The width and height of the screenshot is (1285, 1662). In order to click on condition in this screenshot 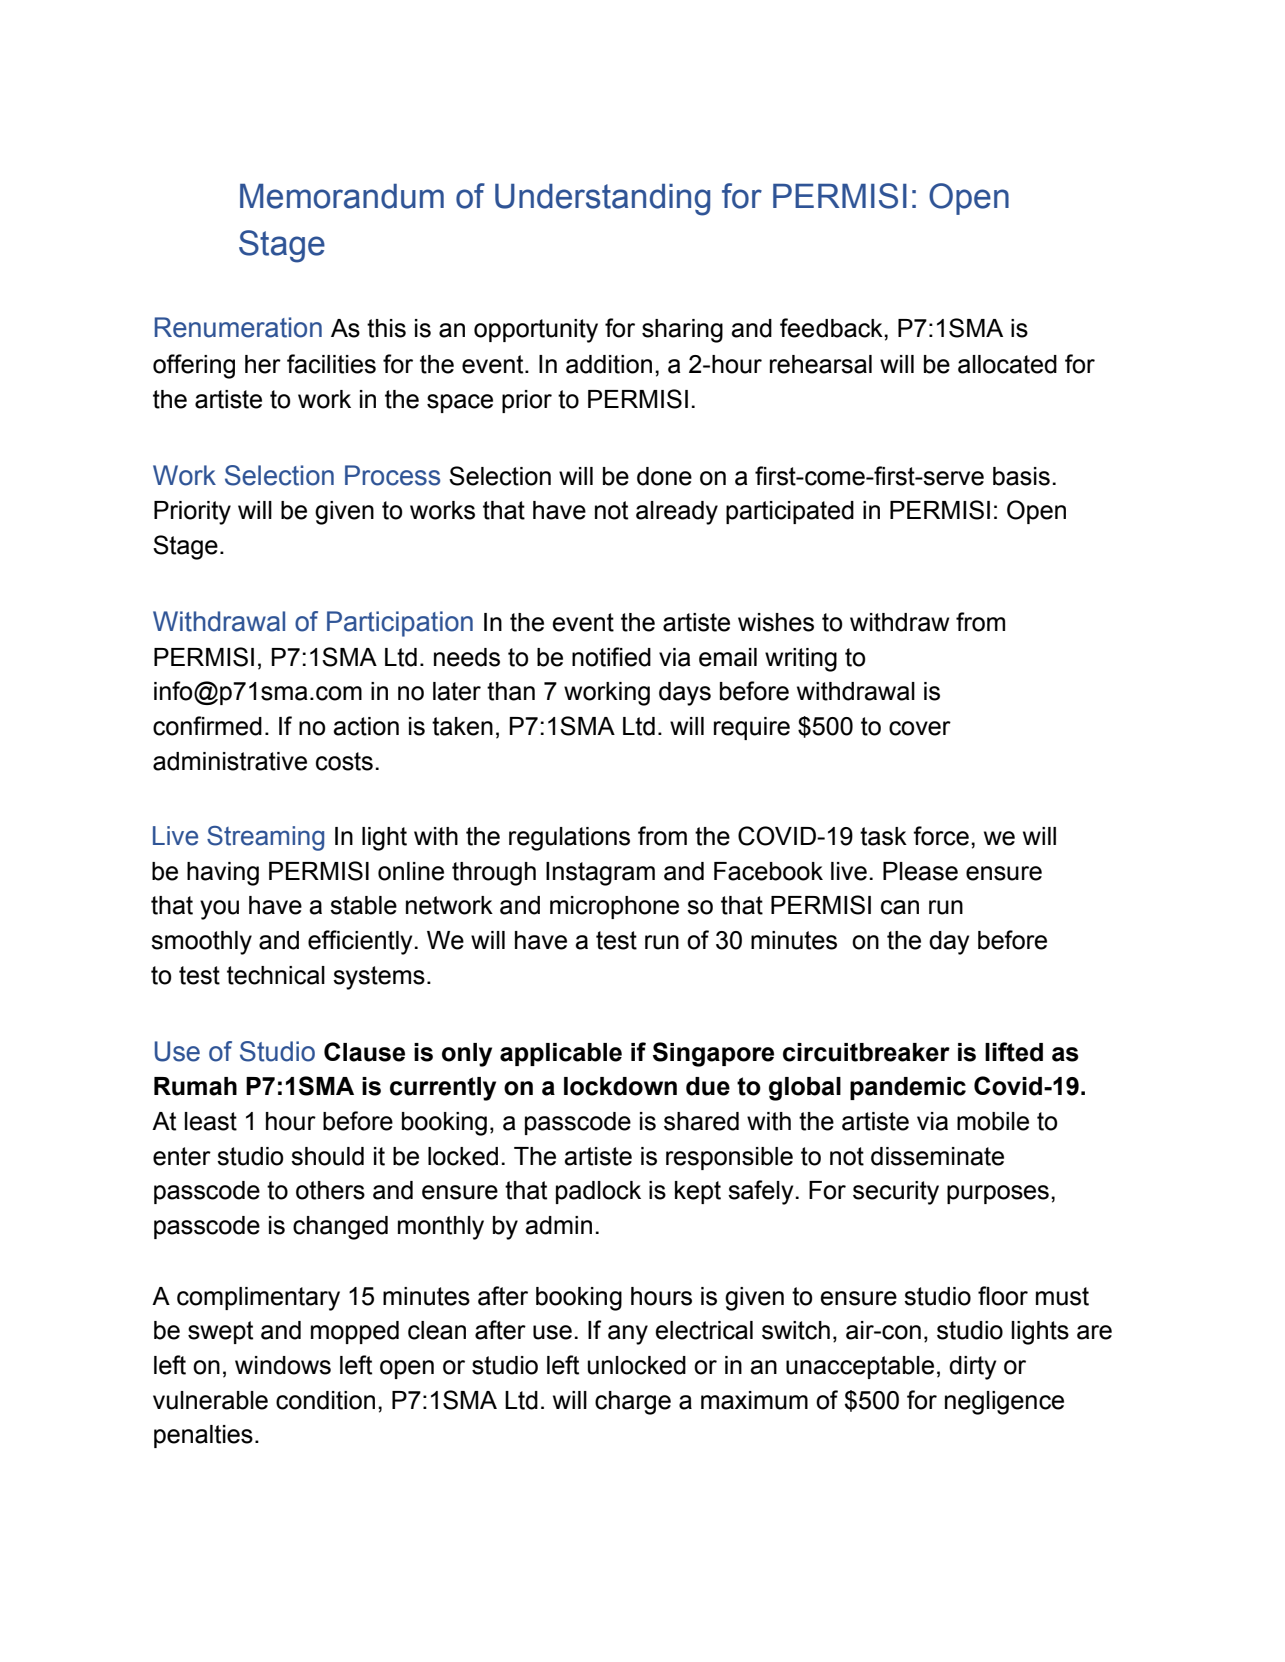, I will do `click(325, 1400)`.
